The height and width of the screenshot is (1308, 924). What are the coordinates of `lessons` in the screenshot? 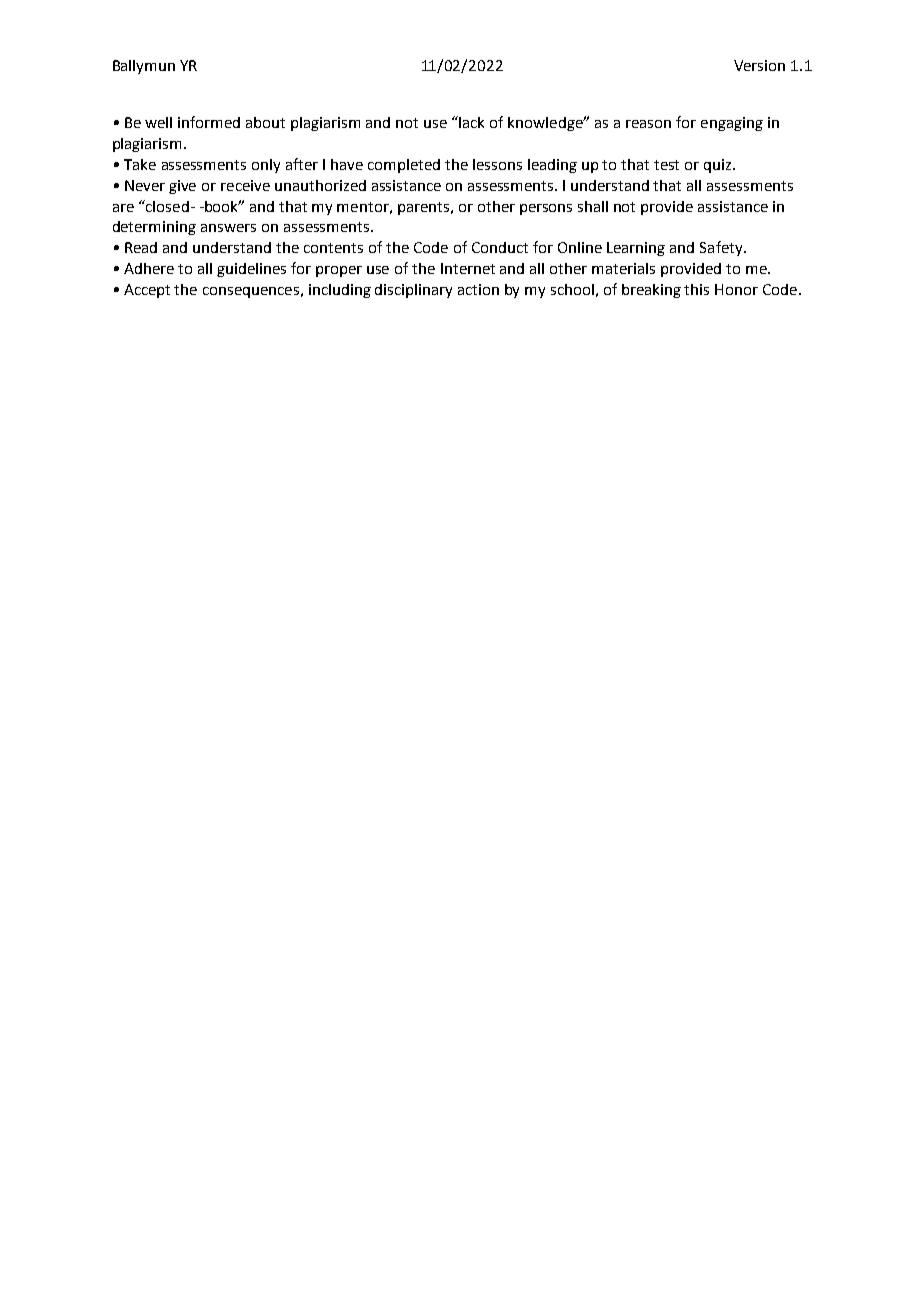 It's located at (497, 164).
